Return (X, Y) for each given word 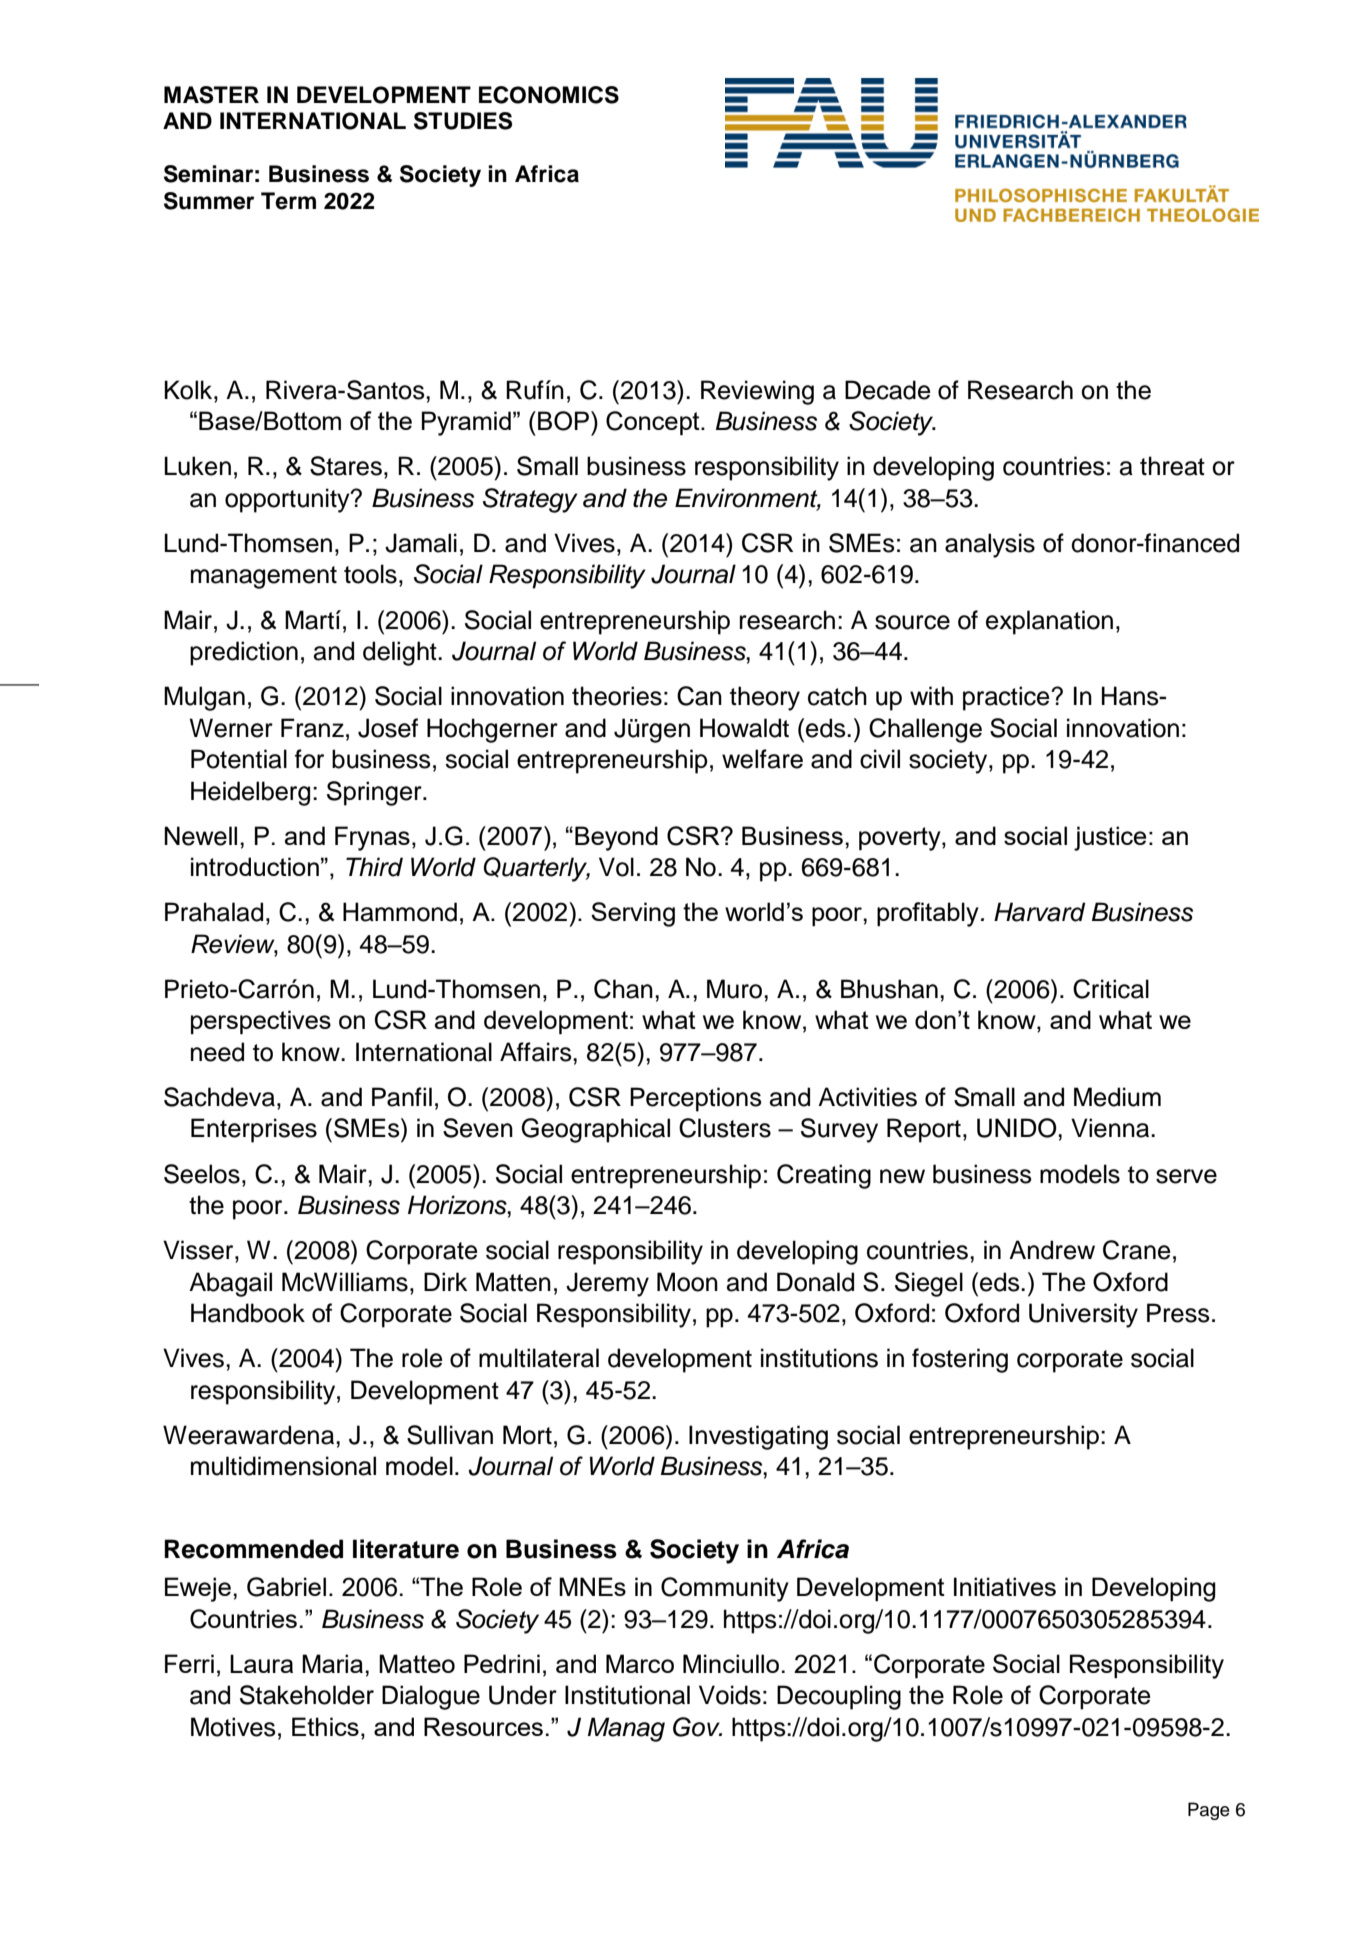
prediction (244, 653)
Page (1209, 1811)
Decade (888, 390)
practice (1007, 698)
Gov (697, 1727)
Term (288, 201)
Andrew (1052, 1250)
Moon (687, 1282)
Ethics (325, 1726)
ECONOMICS (549, 95)
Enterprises (254, 1130)
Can (699, 696)
